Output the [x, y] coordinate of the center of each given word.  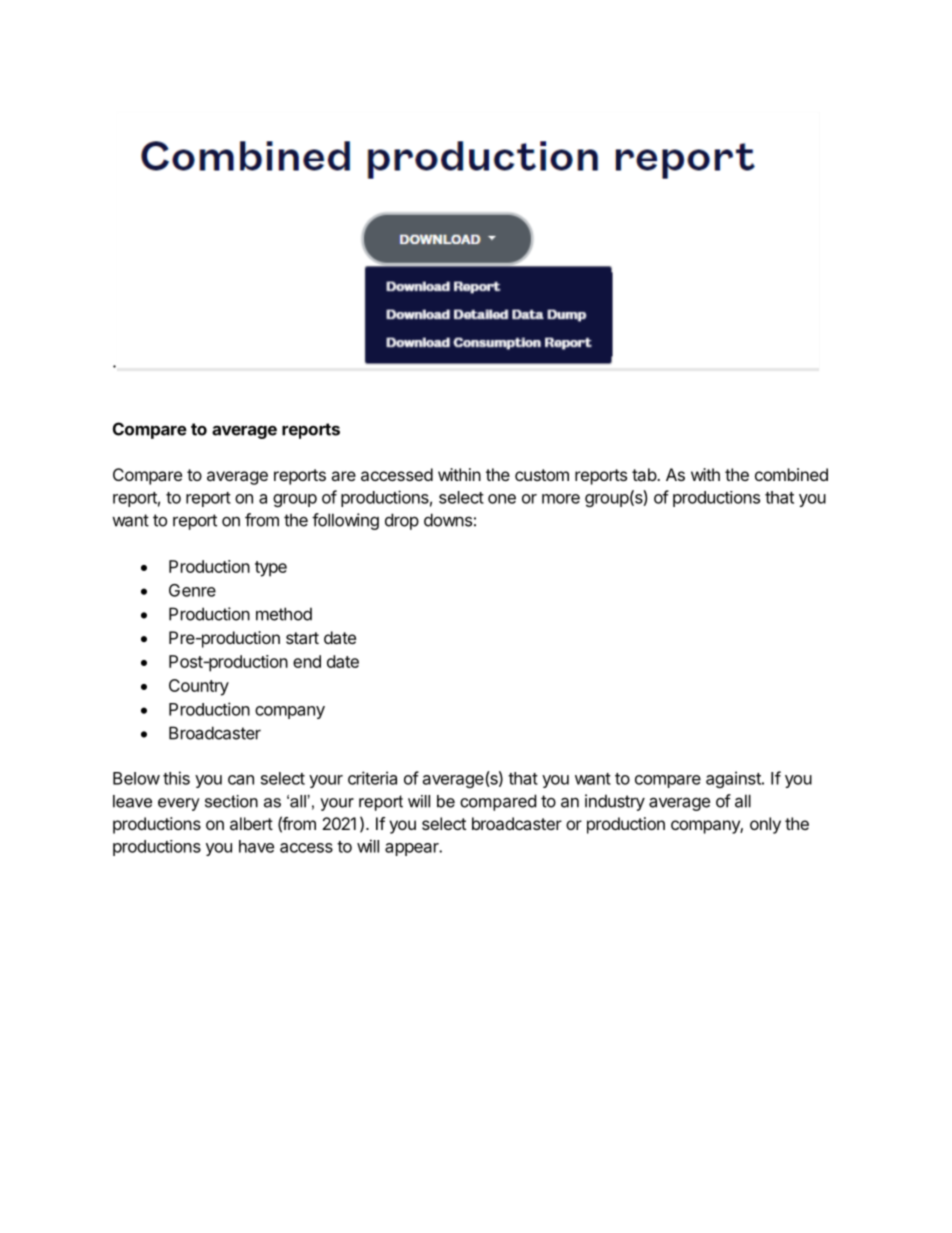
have [256, 846]
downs [448, 520]
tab [645, 474]
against [734, 779]
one [502, 499]
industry [615, 802]
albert [251, 823]
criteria [372, 778]
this [176, 778]
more [561, 499]
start [302, 638]
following [345, 521]
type [271, 569]
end [307, 661]
